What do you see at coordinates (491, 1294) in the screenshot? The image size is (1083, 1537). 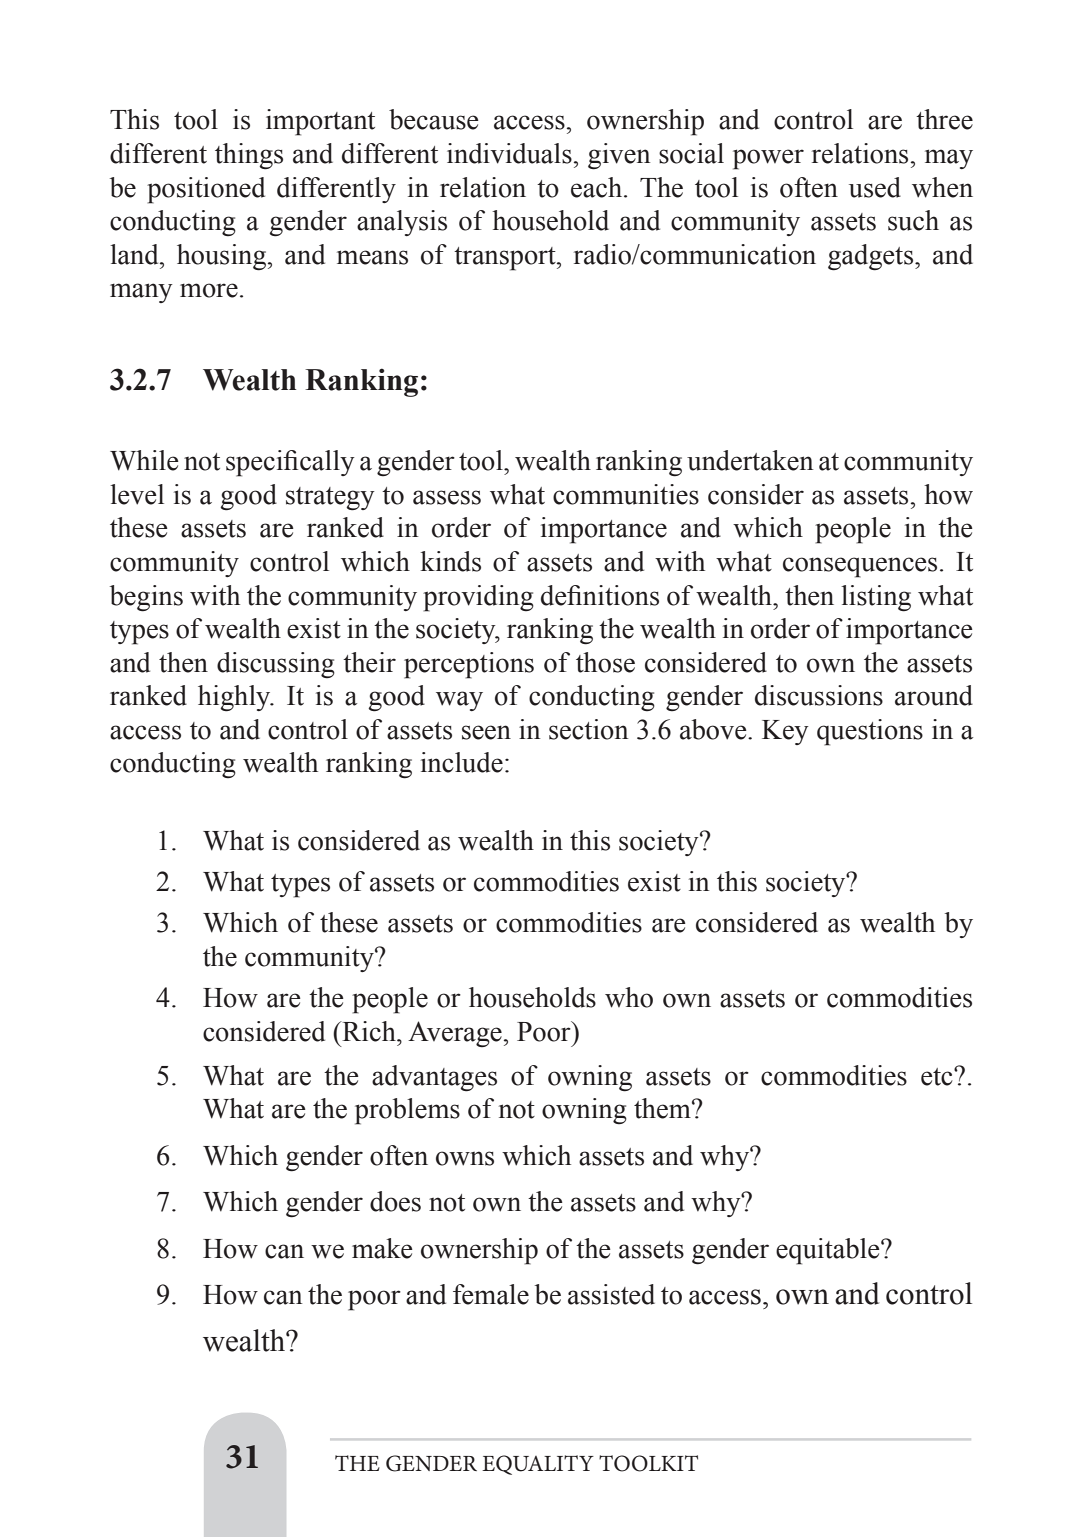 I see `female` at bounding box center [491, 1294].
